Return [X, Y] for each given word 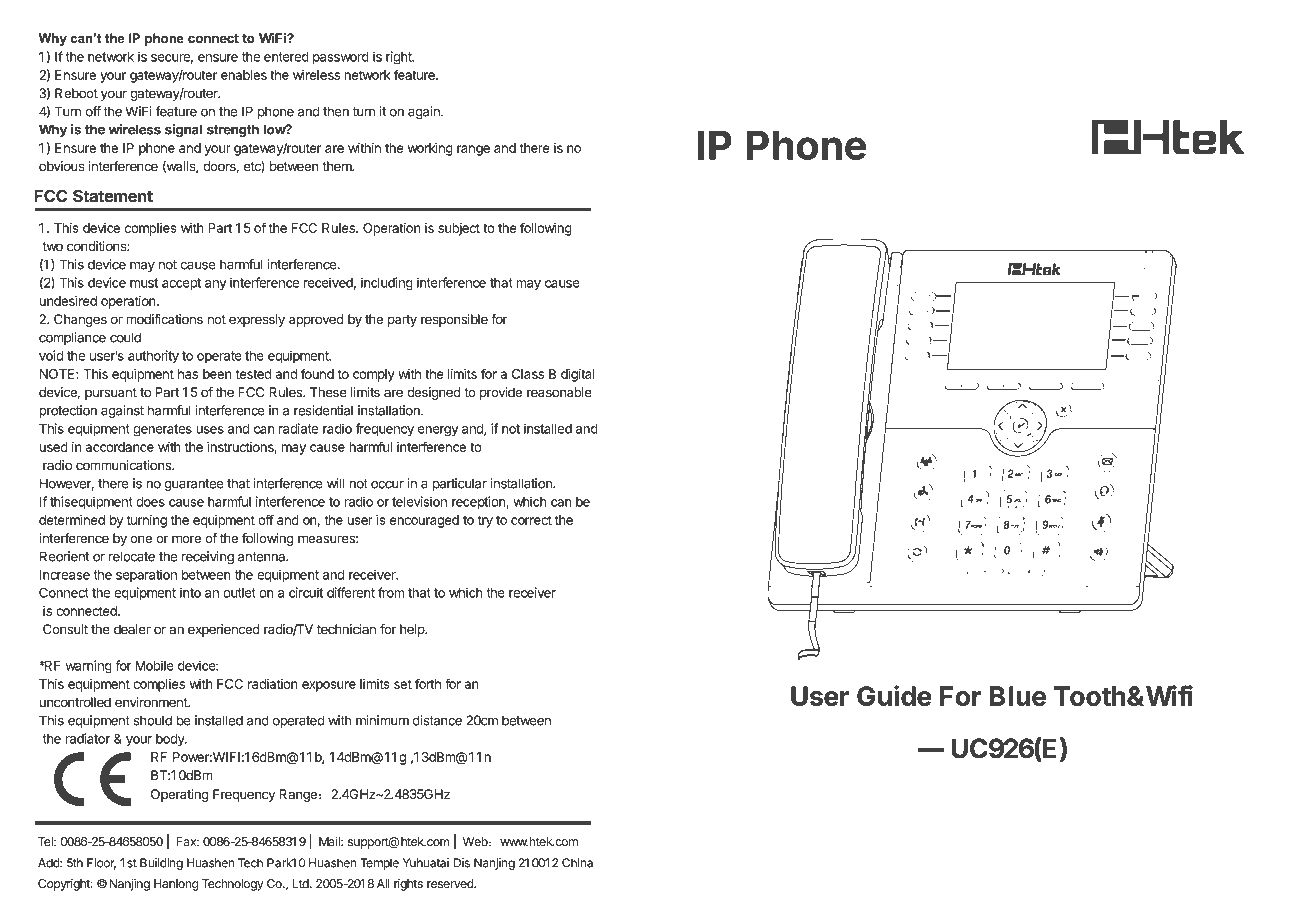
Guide [894, 695]
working [430, 149]
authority [153, 357]
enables [244, 75]
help [413, 630]
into [190, 592]
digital [578, 375]
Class [528, 374]
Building [161, 864]
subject [459, 229]
